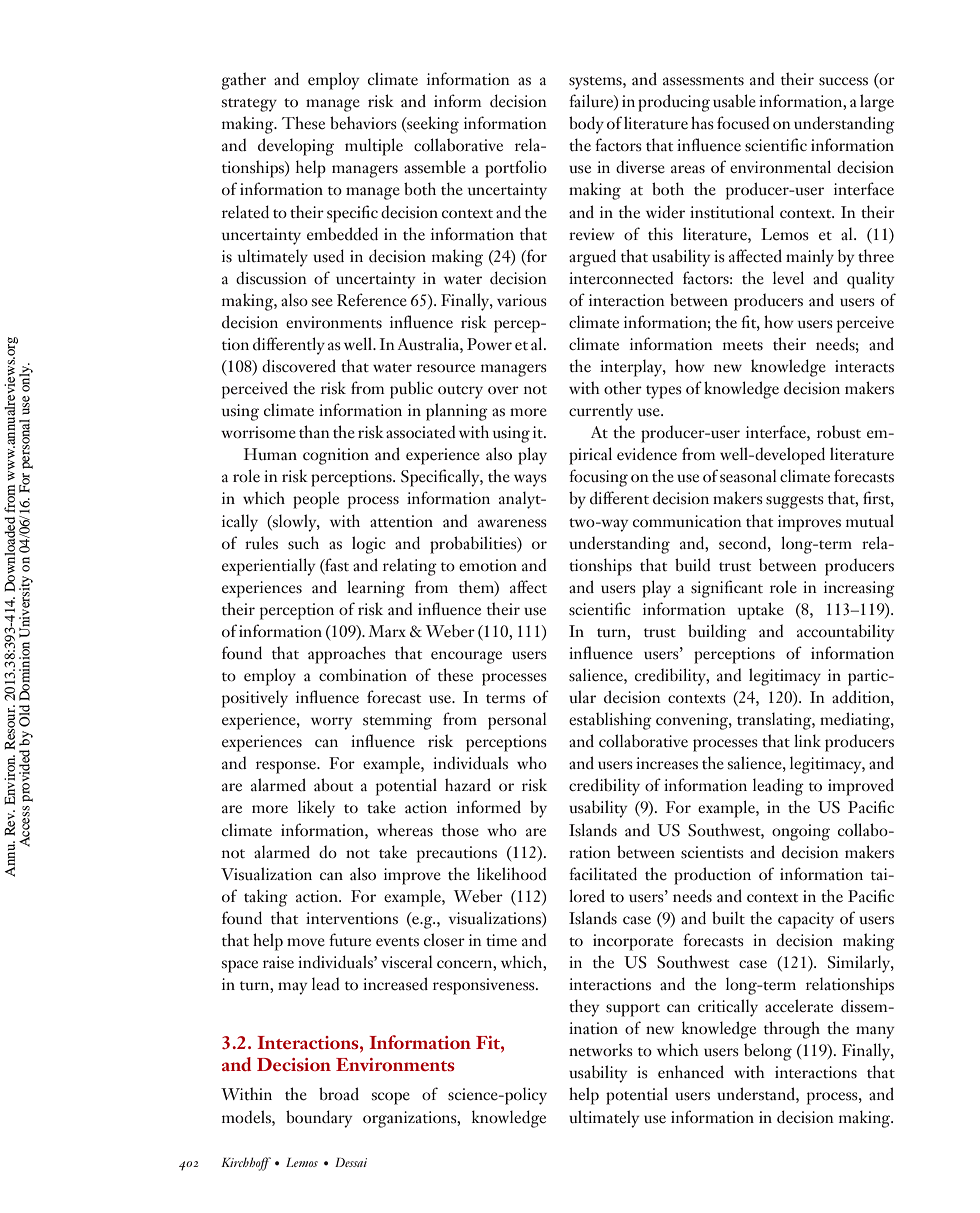 Image resolution: width=980 pixels, height=1213 pixels. What do you see at coordinates (586, 125) in the screenshot?
I see `body` at bounding box center [586, 125].
